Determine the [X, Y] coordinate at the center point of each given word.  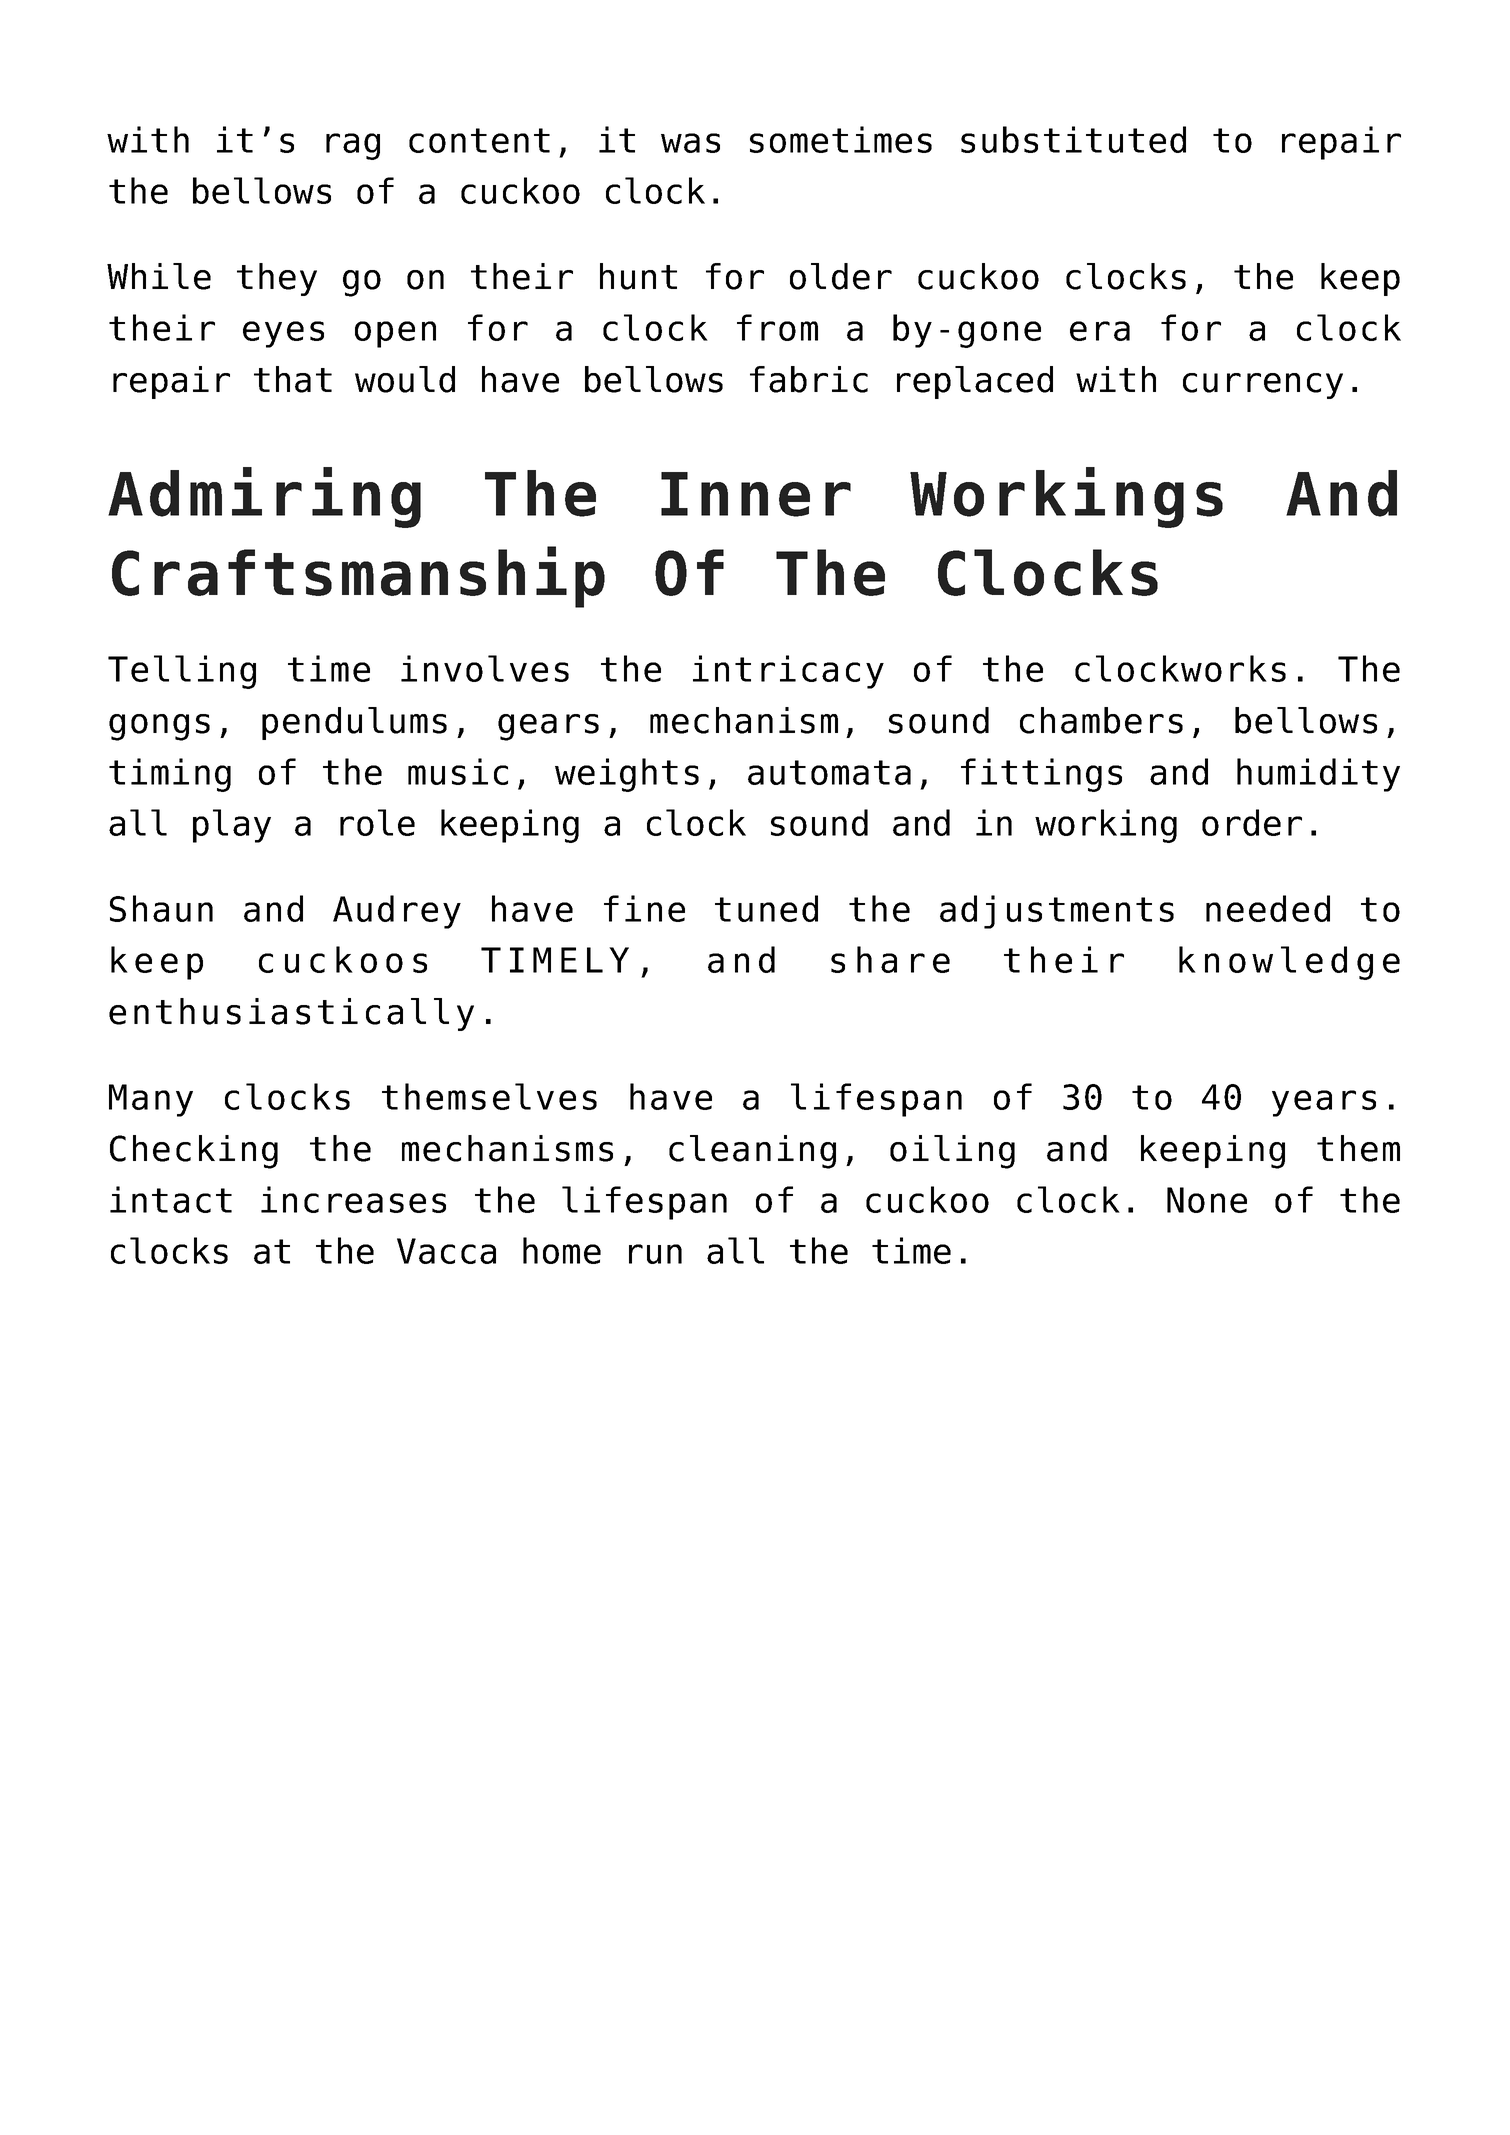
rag [353, 146]
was [690, 143]
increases [353, 1199]
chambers [1101, 720]
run [655, 1254]
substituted [1073, 139]
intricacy [788, 672]
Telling [182, 672]
